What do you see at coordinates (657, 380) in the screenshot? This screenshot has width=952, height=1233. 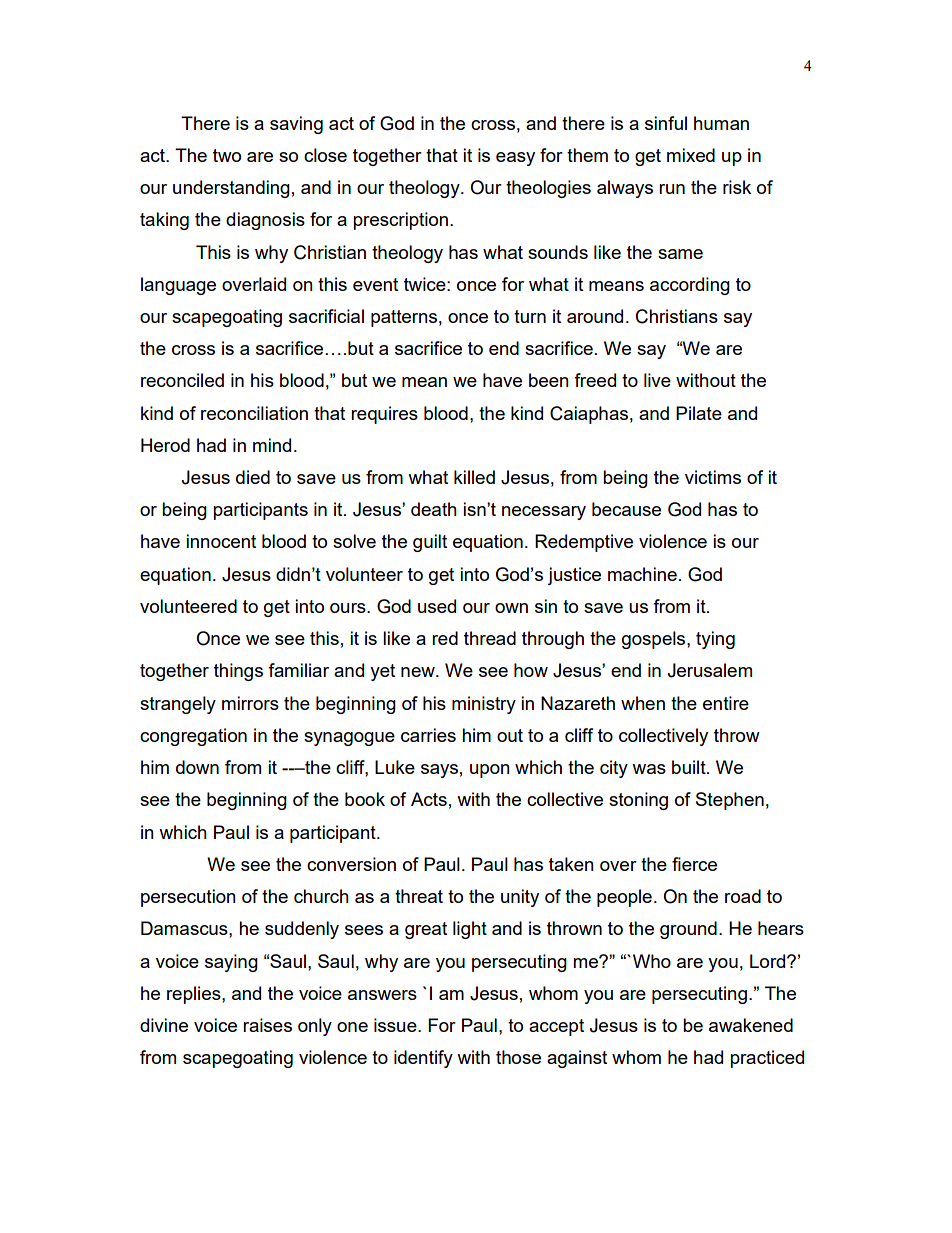 I see `live` at bounding box center [657, 380].
